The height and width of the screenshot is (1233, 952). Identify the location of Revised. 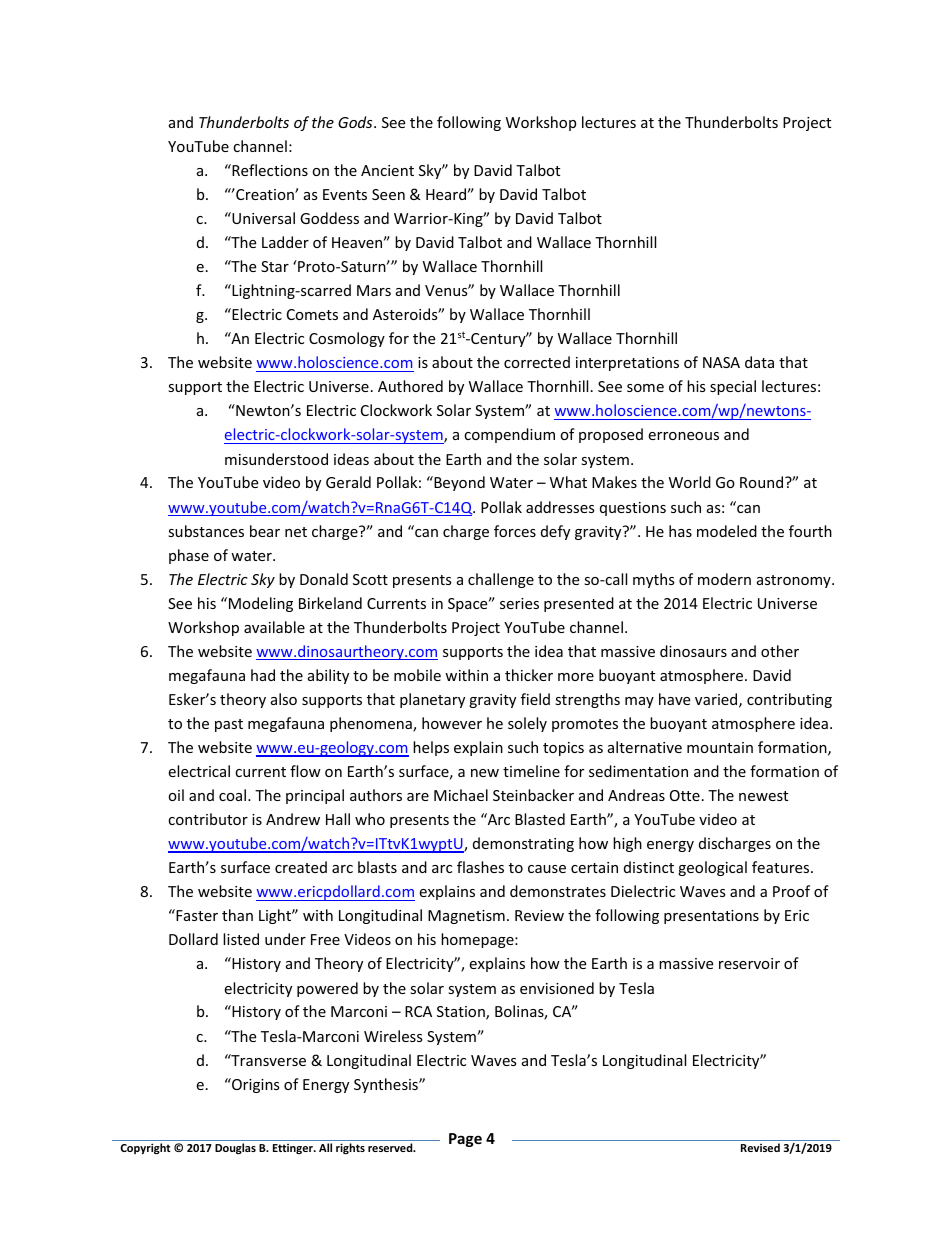
(760, 1147).
